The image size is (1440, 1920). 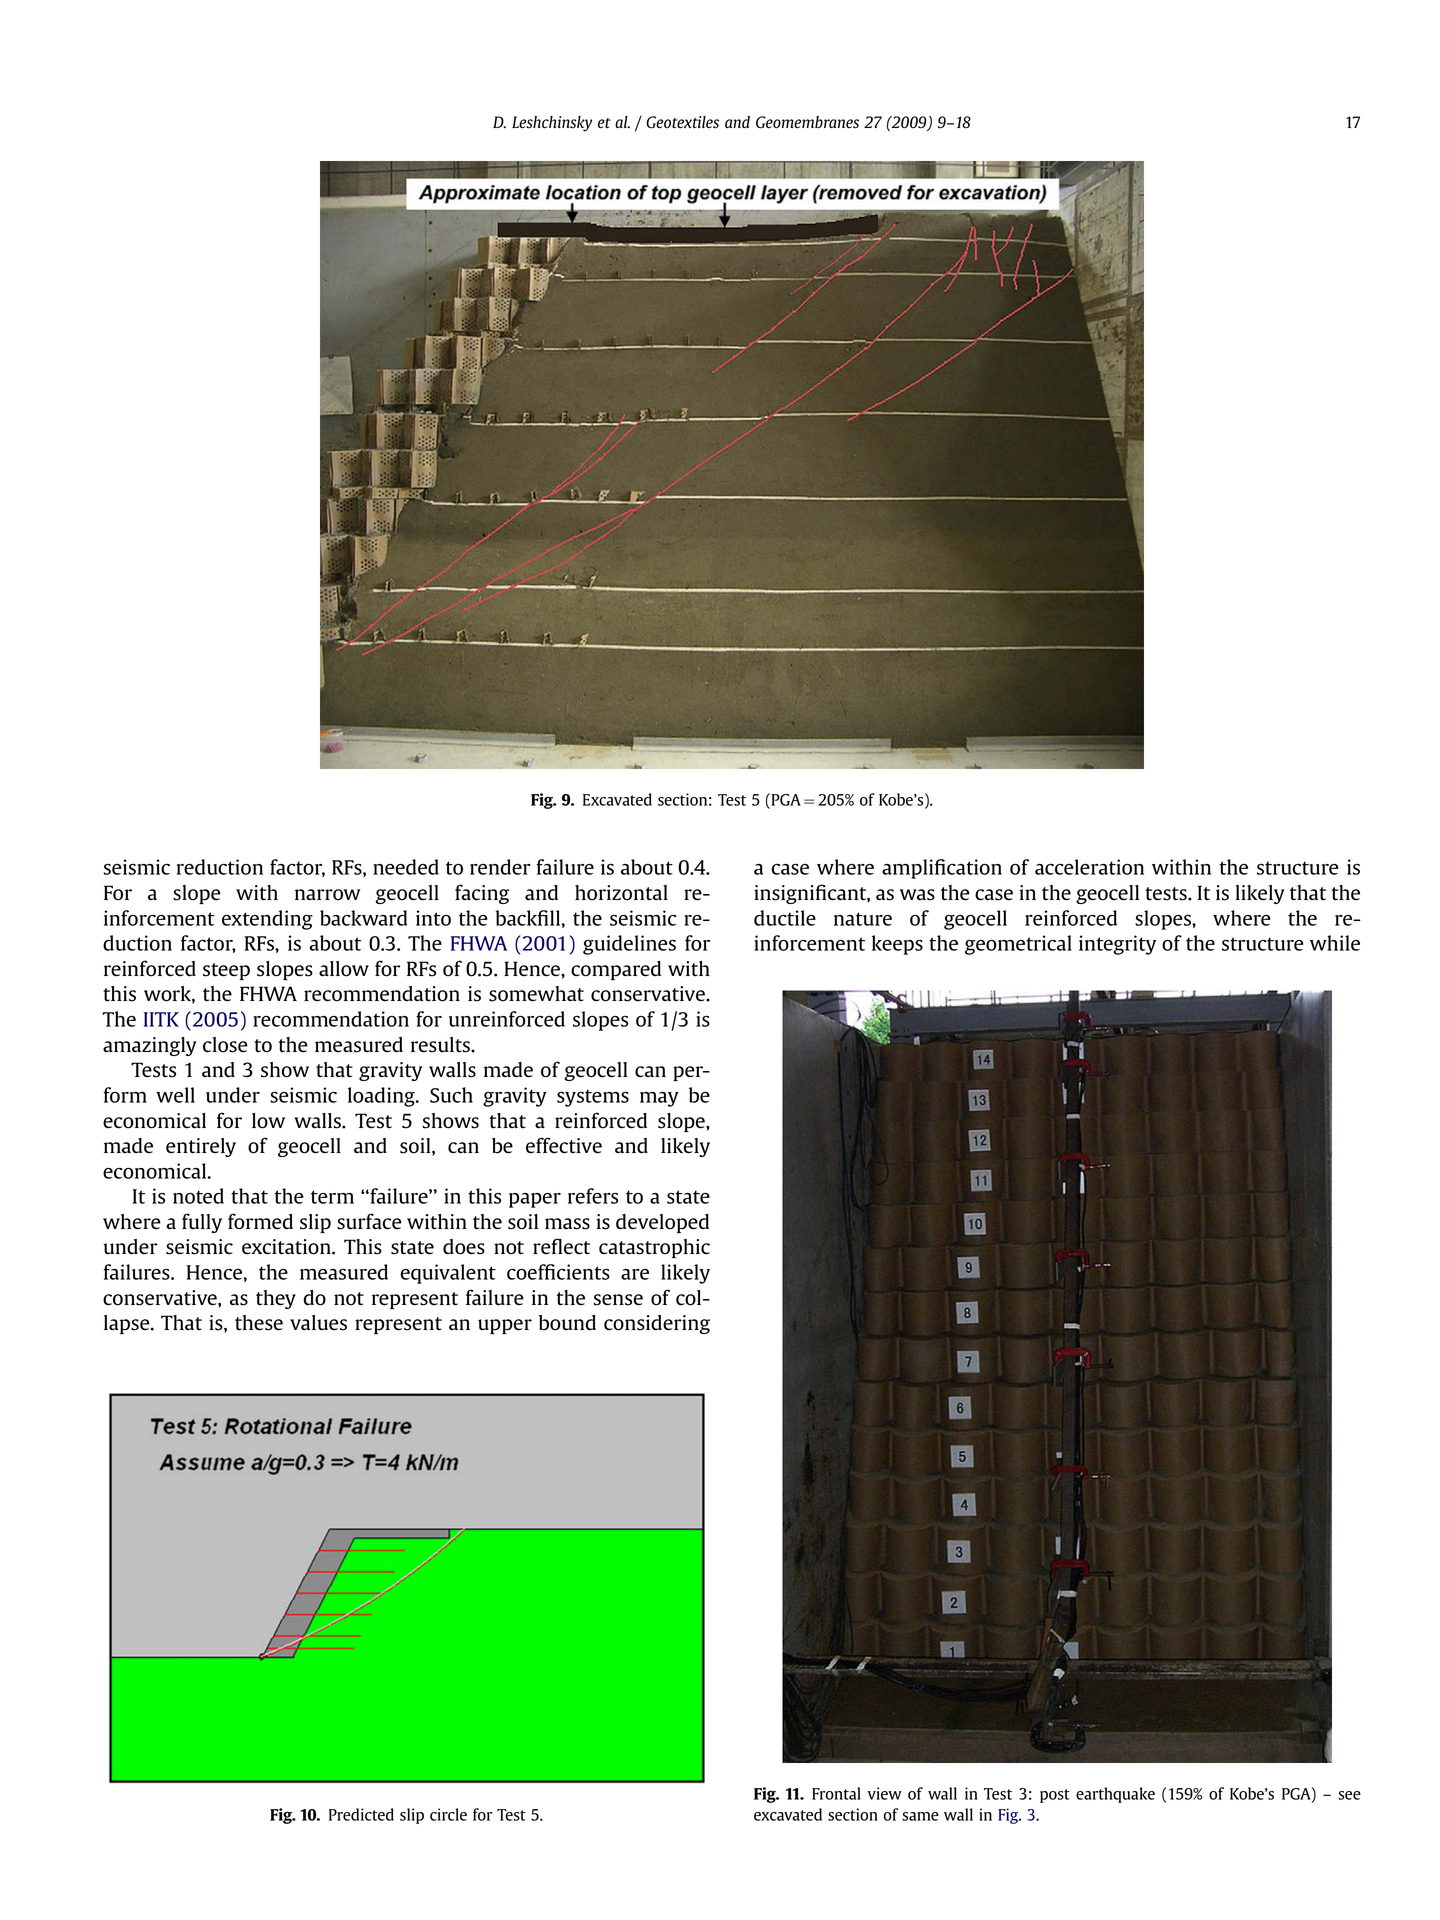 What do you see at coordinates (836, 1793) in the screenshot?
I see `Frontal` at bounding box center [836, 1793].
